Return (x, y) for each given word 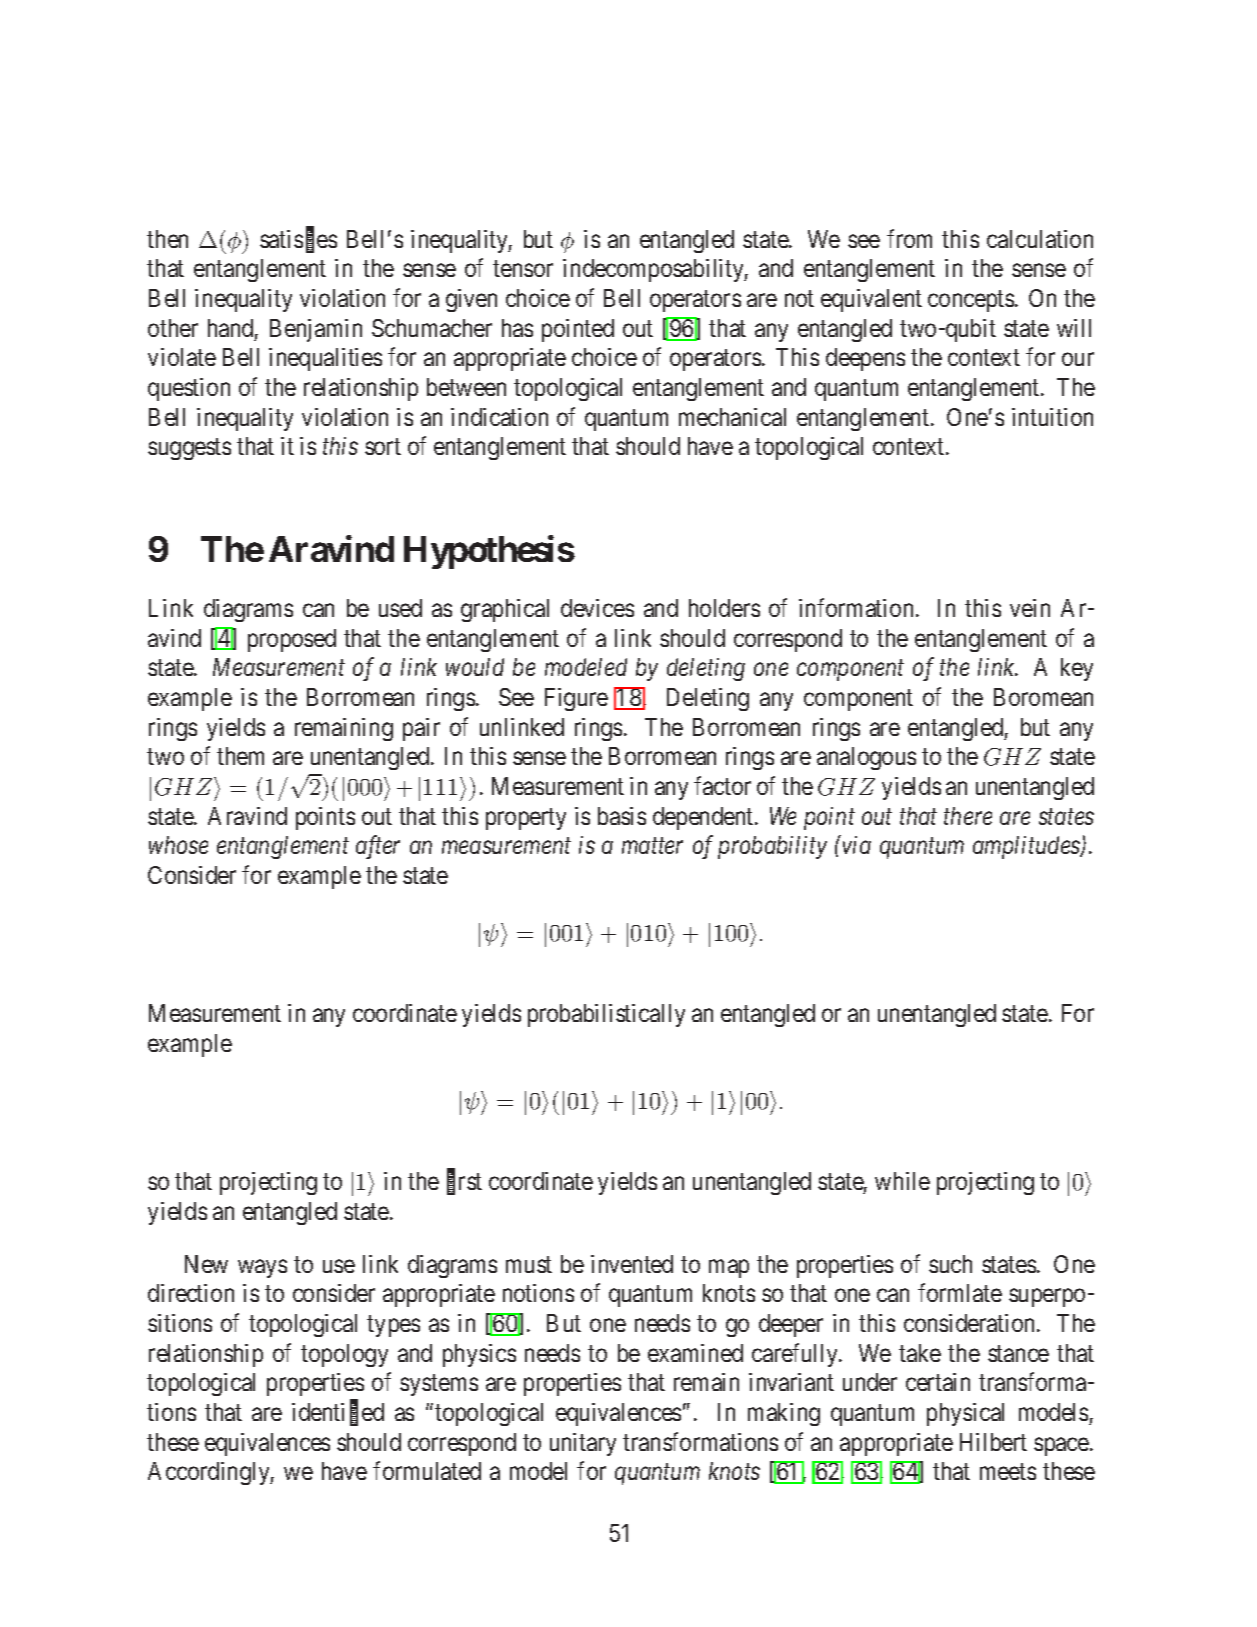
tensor (523, 269)
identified (338, 1413)
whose (178, 845)
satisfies (298, 240)
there (968, 816)
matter (652, 846)
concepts (971, 301)
